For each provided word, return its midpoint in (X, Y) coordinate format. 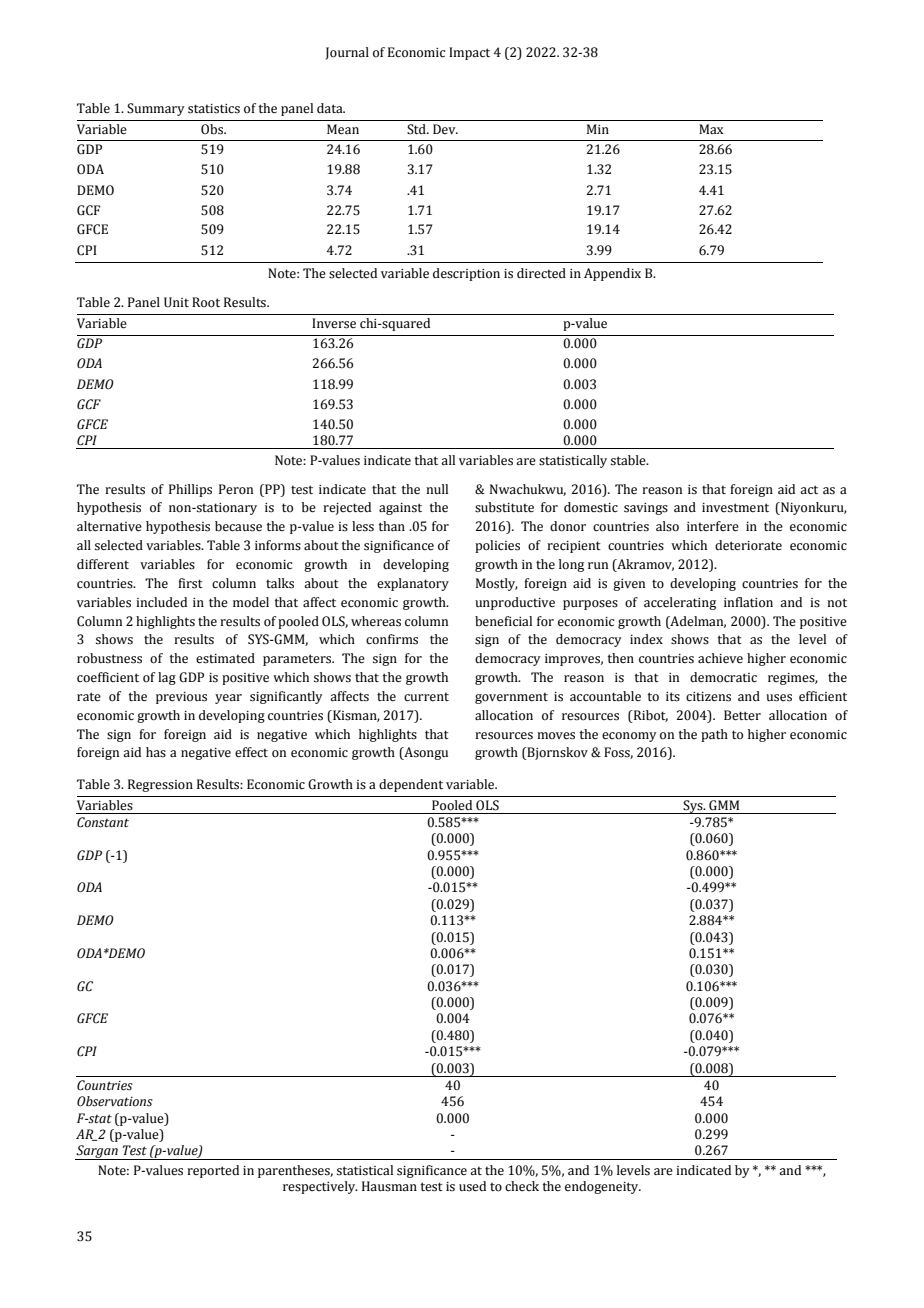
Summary (156, 109)
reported (213, 1171)
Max (711, 129)
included (161, 602)
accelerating (680, 603)
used (472, 1186)
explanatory (413, 584)
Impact (469, 53)
